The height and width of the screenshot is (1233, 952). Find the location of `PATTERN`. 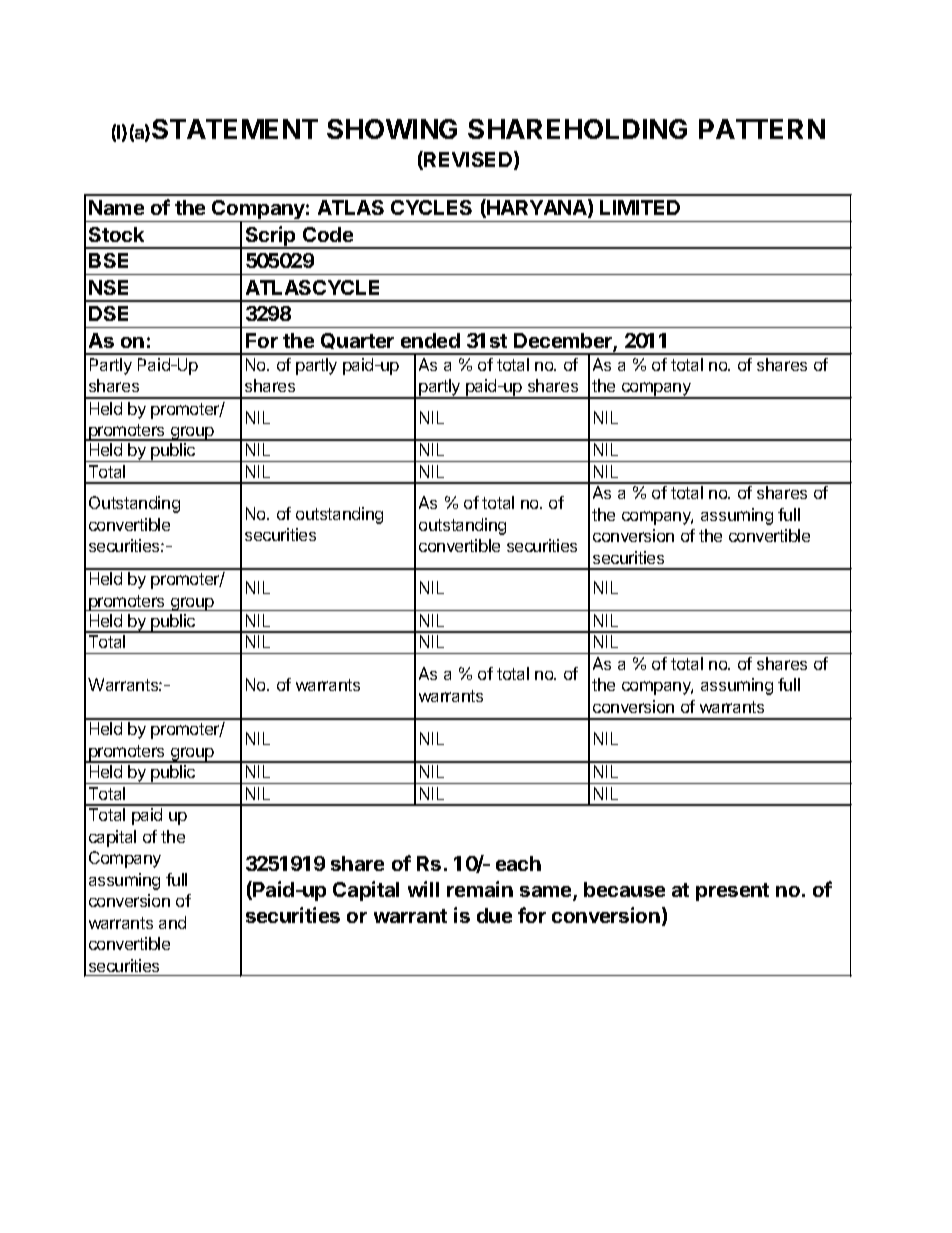

PATTERN is located at coordinates (762, 129).
